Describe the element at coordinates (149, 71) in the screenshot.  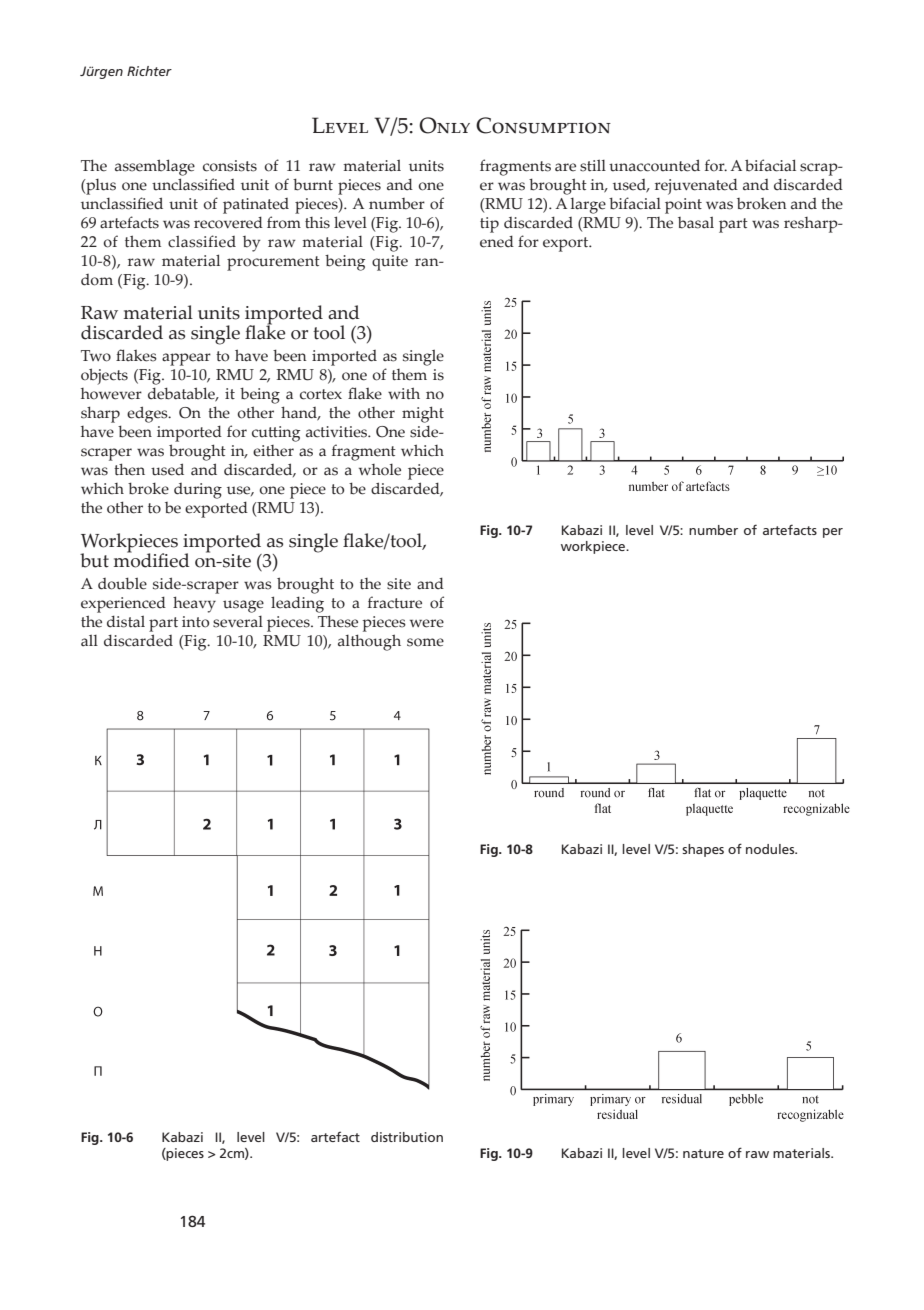
I see `Richter` at that location.
